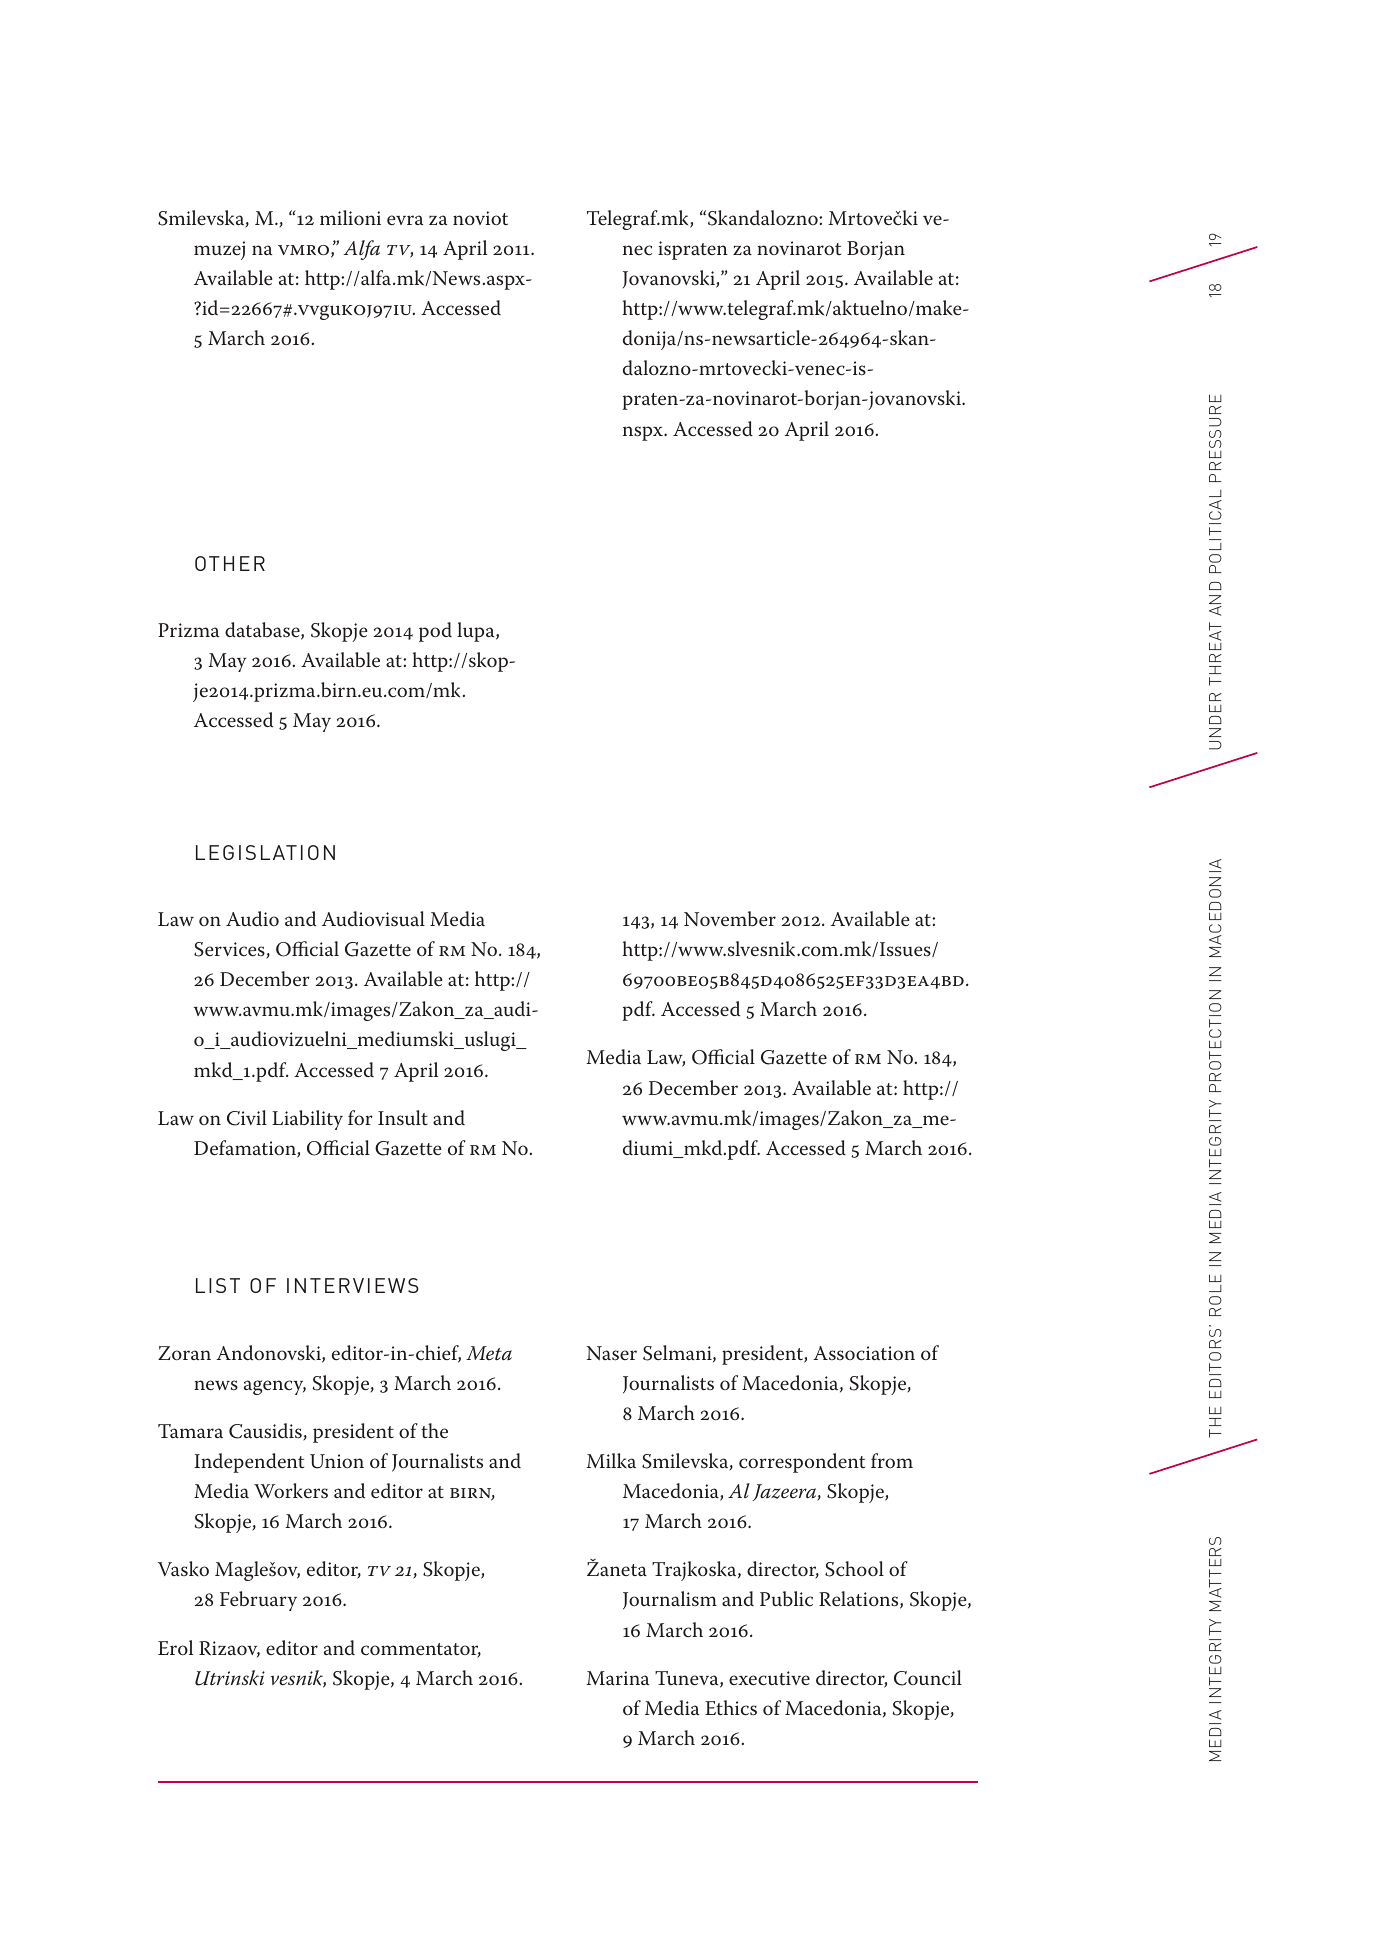 The image size is (1379, 1950). Describe the element at coordinates (864, 1353) in the screenshot. I see `Association` at that location.
